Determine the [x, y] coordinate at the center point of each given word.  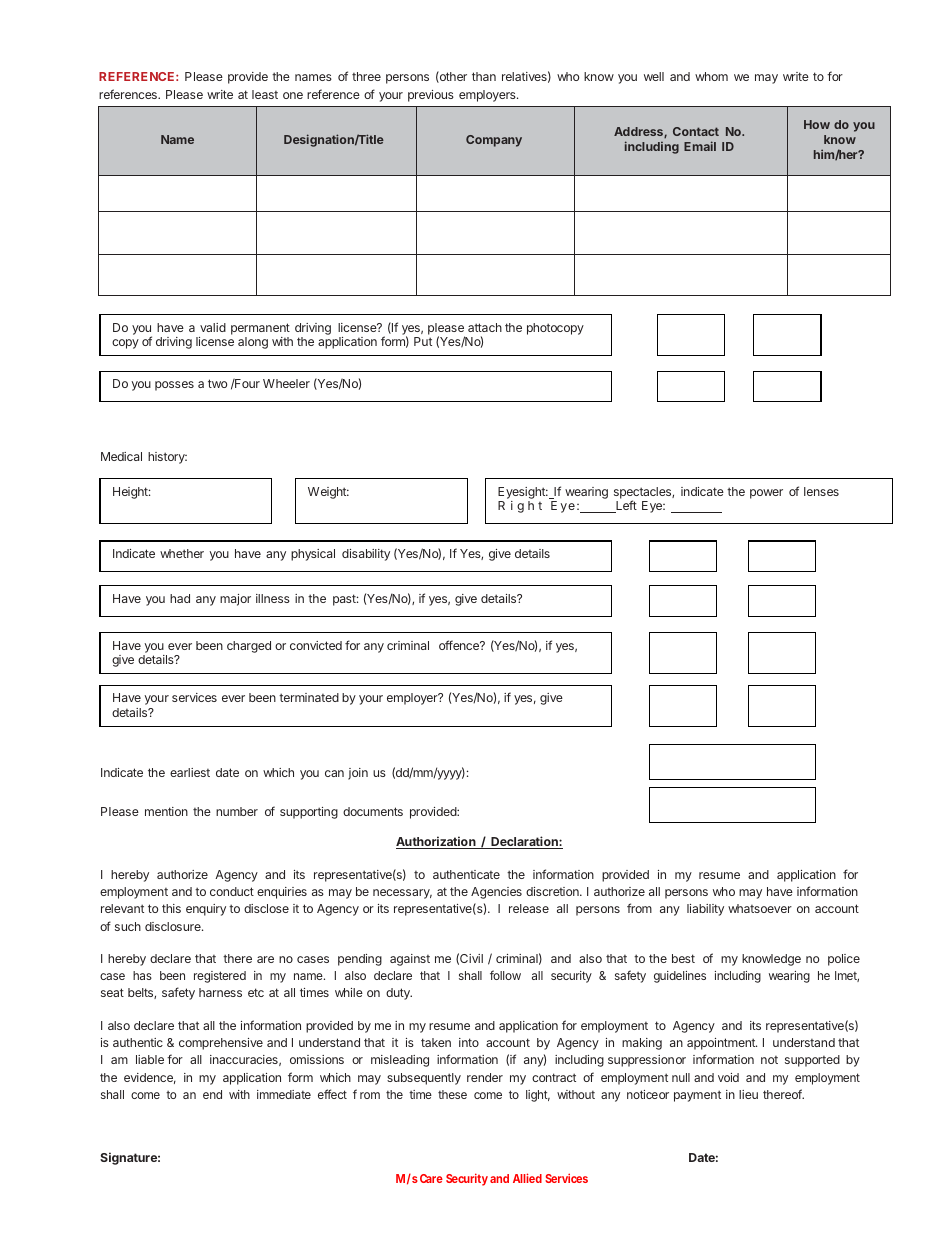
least [265, 94]
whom [711, 76]
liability [705, 910]
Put [423, 341]
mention [166, 811]
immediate [284, 1094]
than [484, 76]
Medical [121, 456]
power [766, 494]
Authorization [437, 842]
